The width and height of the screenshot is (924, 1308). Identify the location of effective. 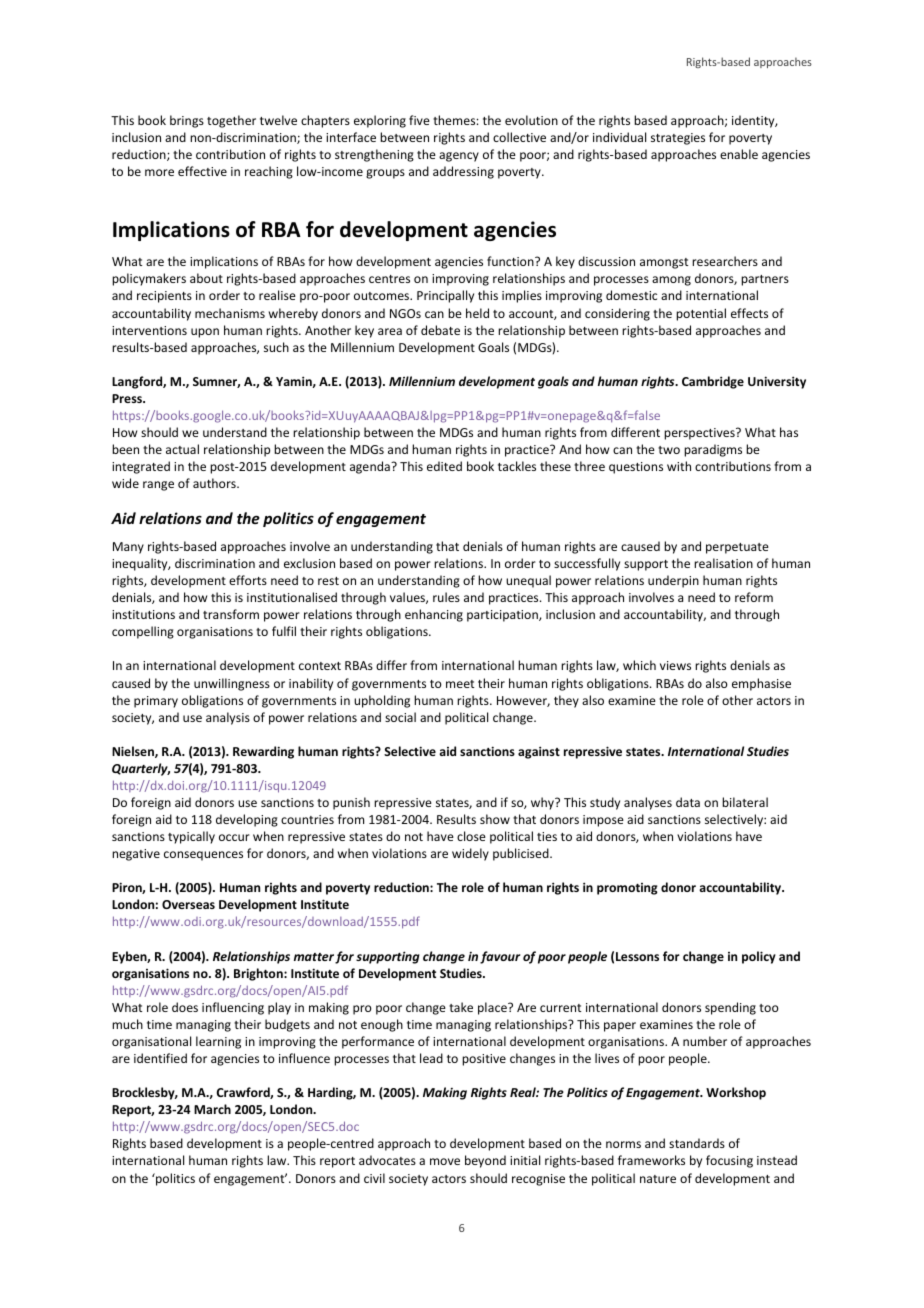
(202, 171).
